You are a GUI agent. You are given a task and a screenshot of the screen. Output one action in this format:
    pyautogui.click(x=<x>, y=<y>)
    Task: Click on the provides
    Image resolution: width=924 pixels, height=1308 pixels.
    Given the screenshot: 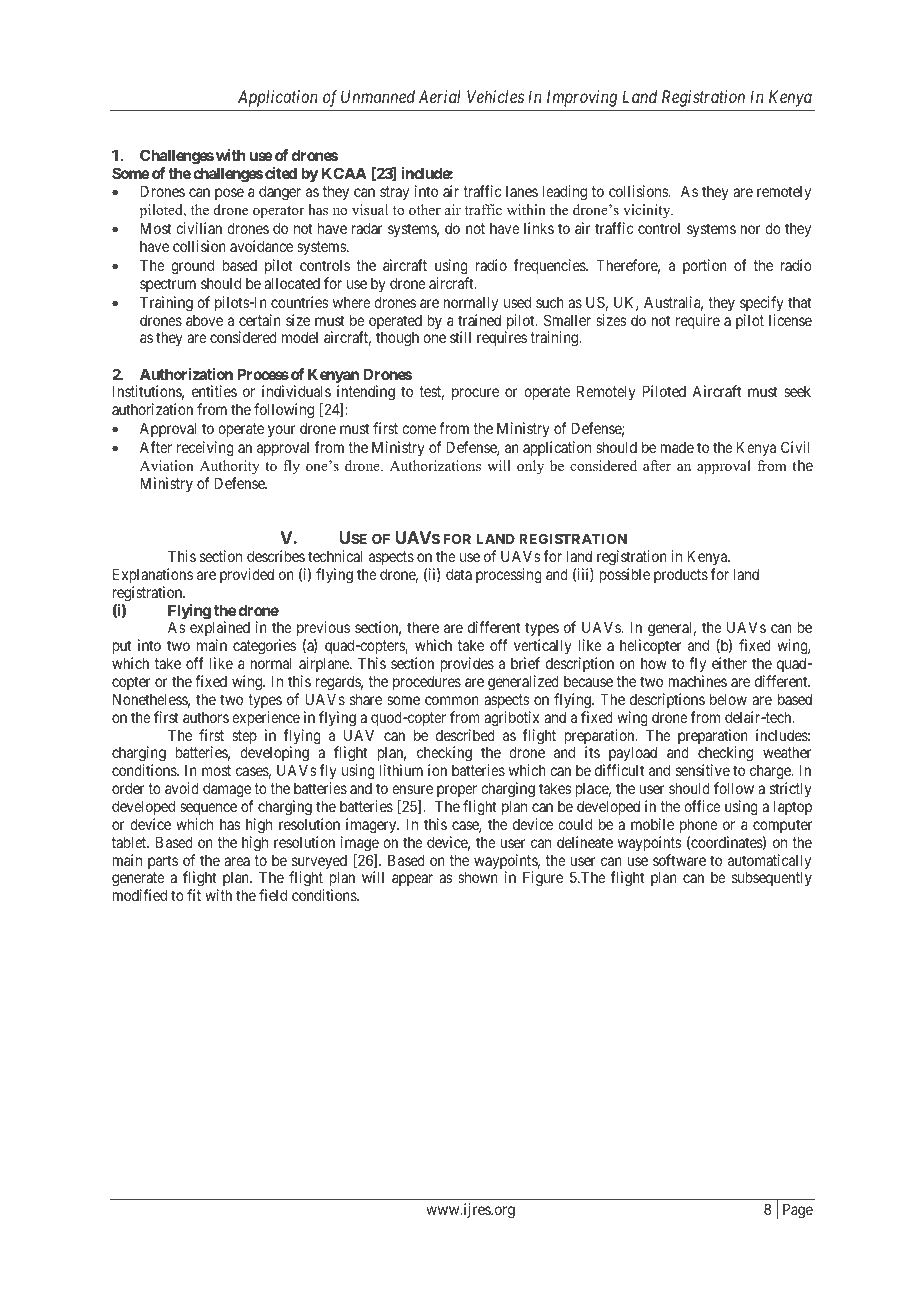 What is the action you would take?
    pyautogui.click(x=467, y=664)
